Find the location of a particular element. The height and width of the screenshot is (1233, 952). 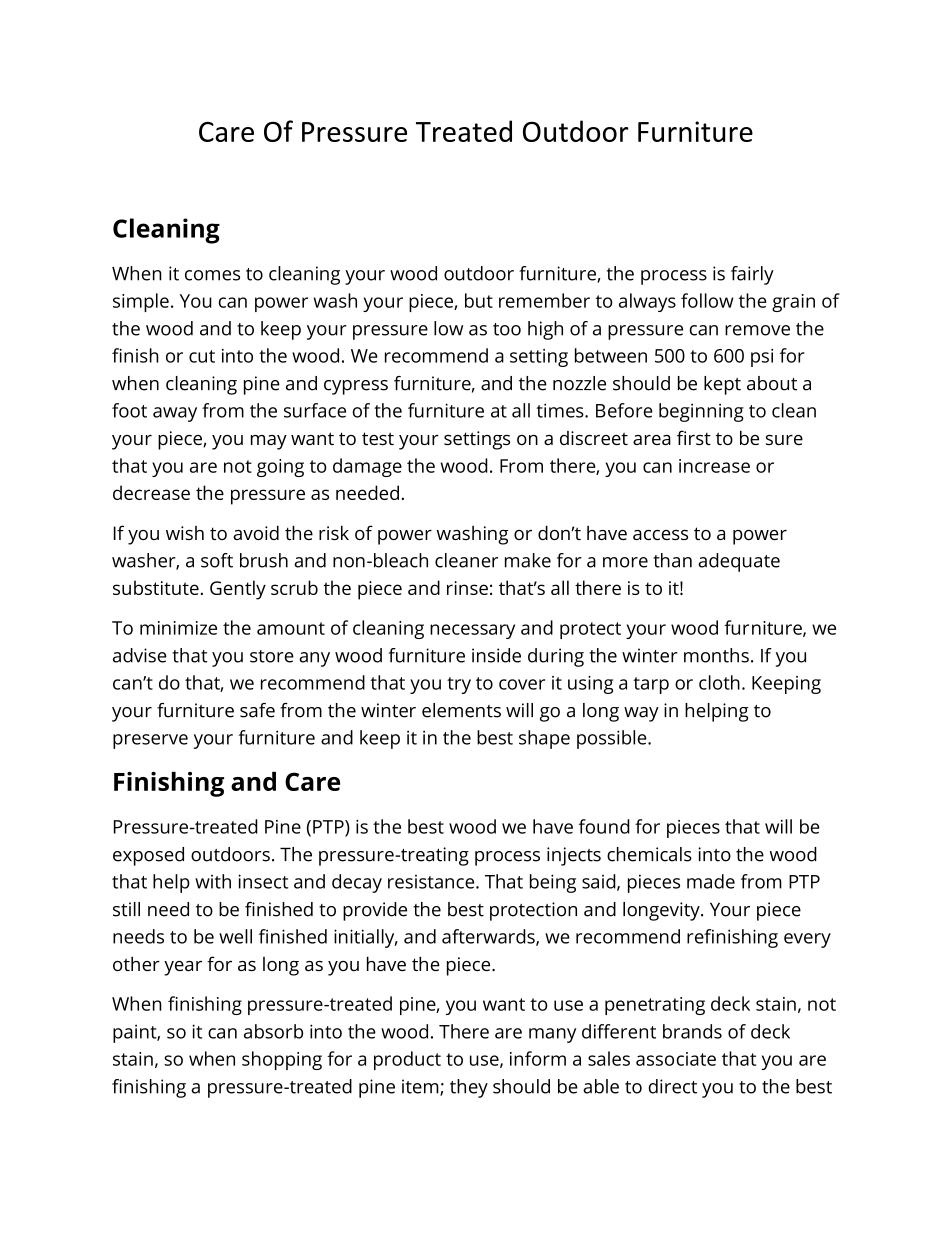

decrease is located at coordinates (151, 492).
